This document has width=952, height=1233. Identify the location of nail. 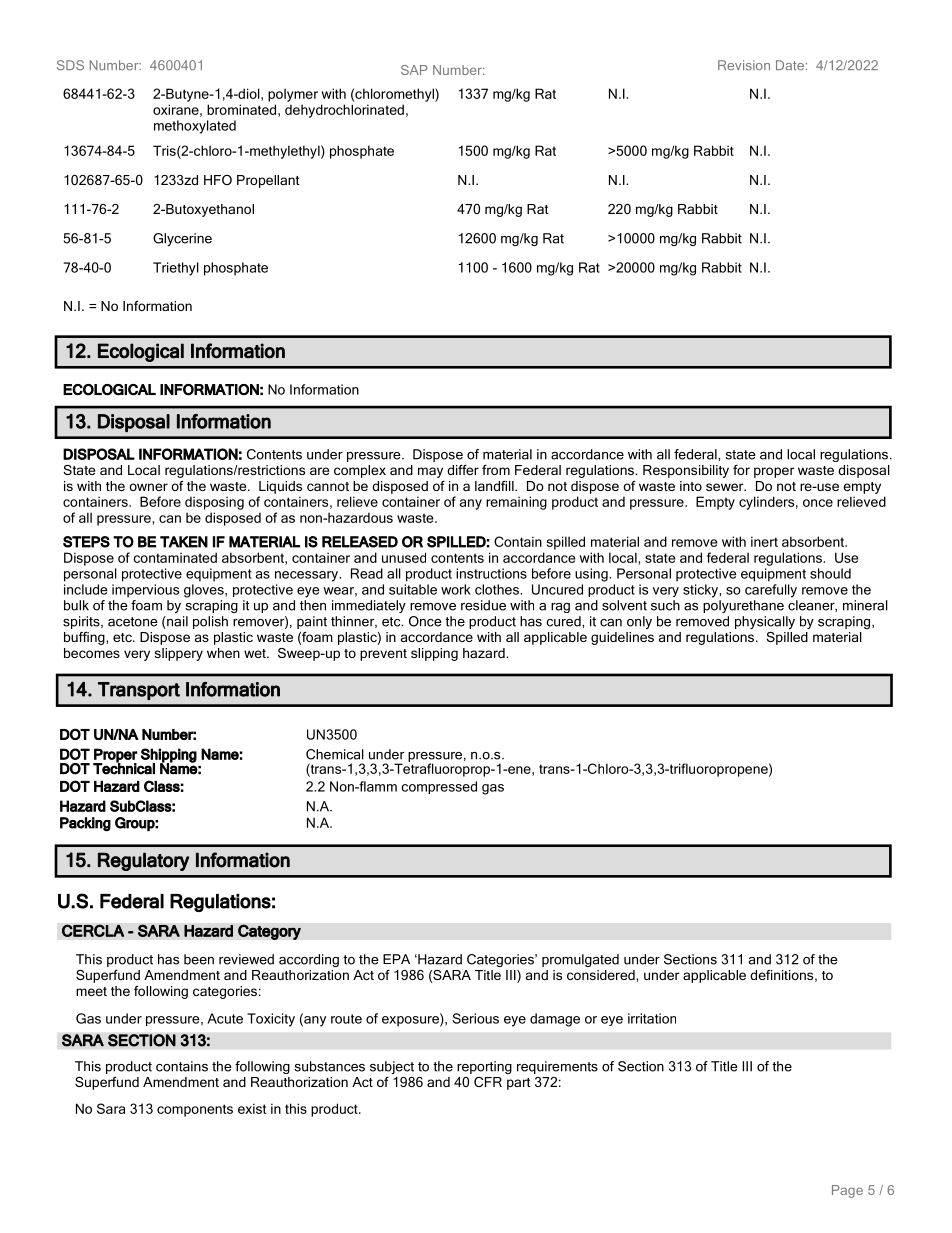
(176, 622).
